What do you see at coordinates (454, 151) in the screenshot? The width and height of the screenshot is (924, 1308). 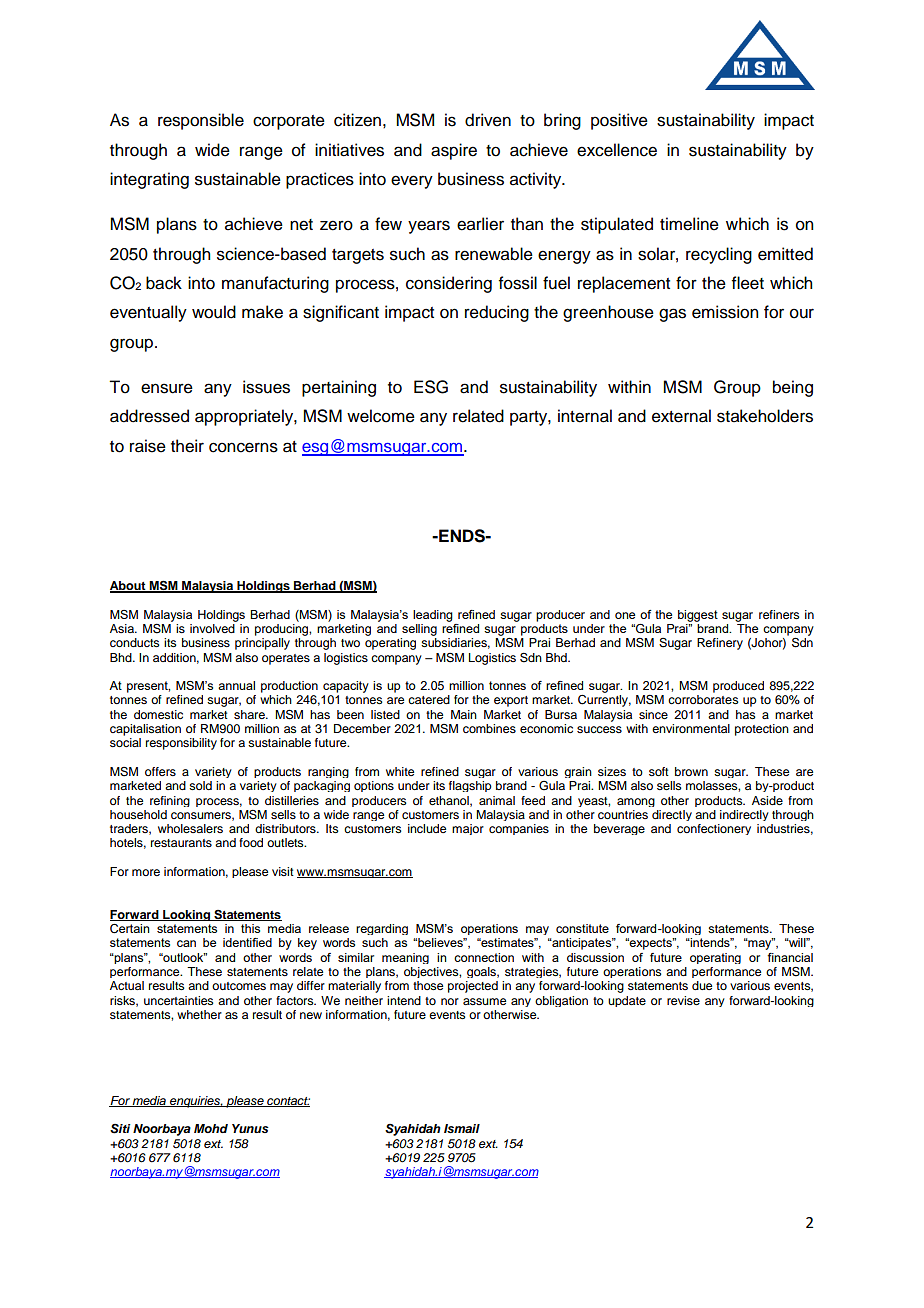 I see `aspire` at bounding box center [454, 151].
